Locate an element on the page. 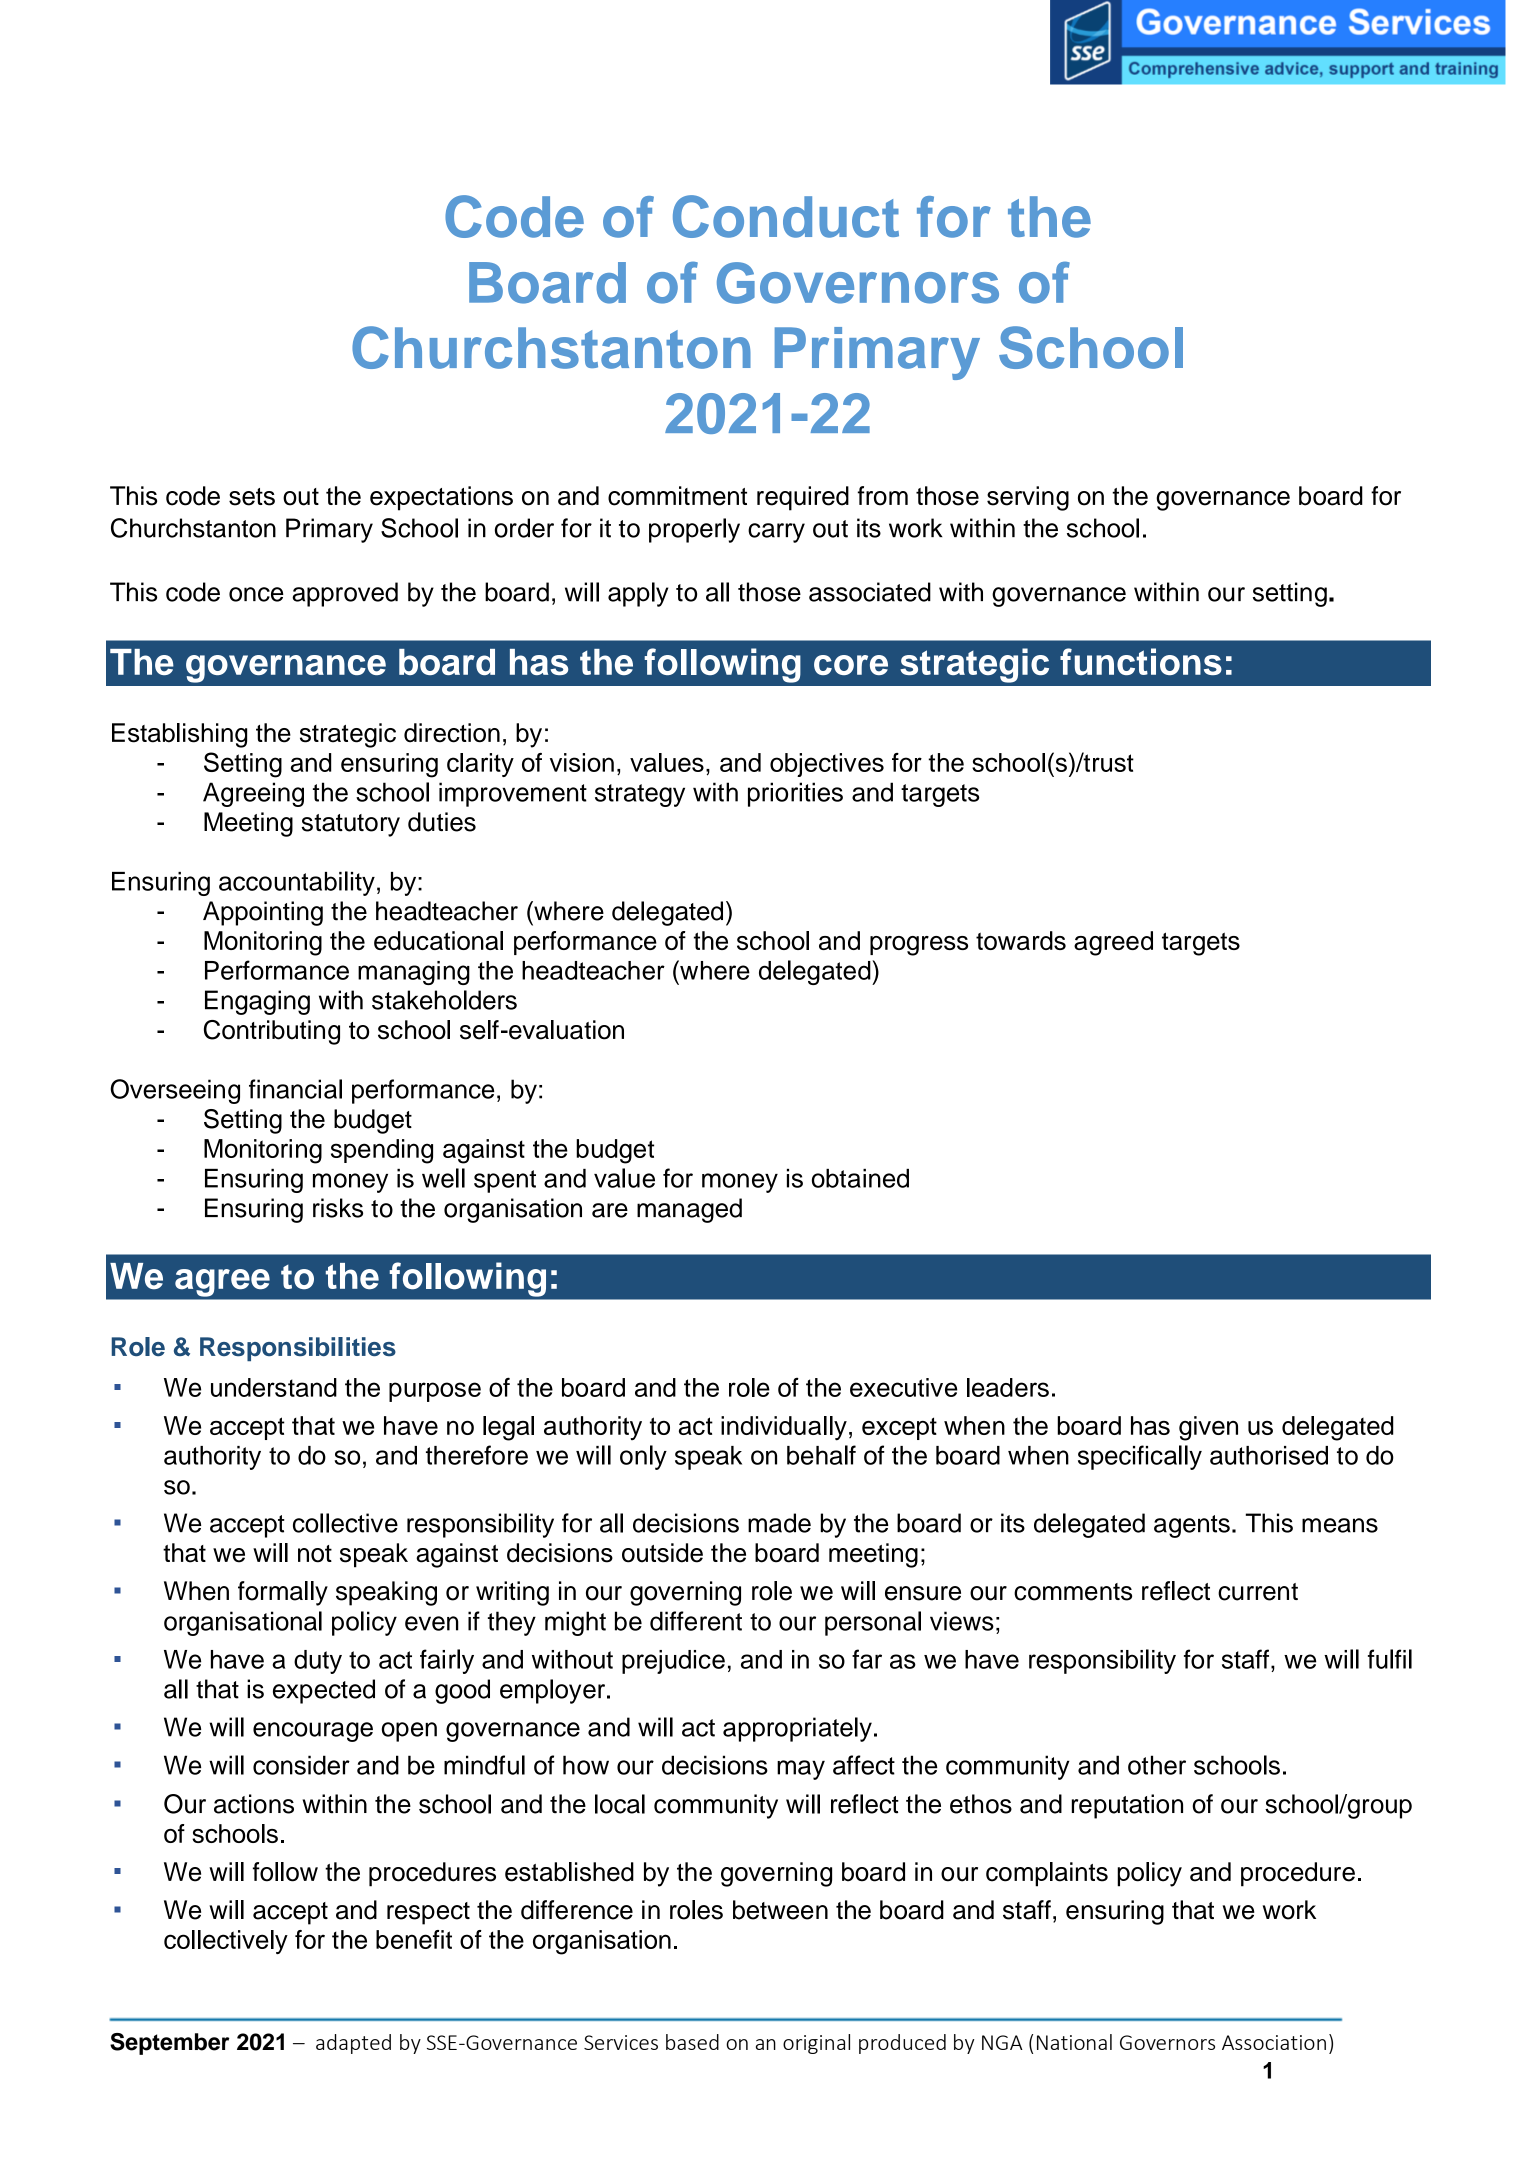  sets is located at coordinates (252, 497).
